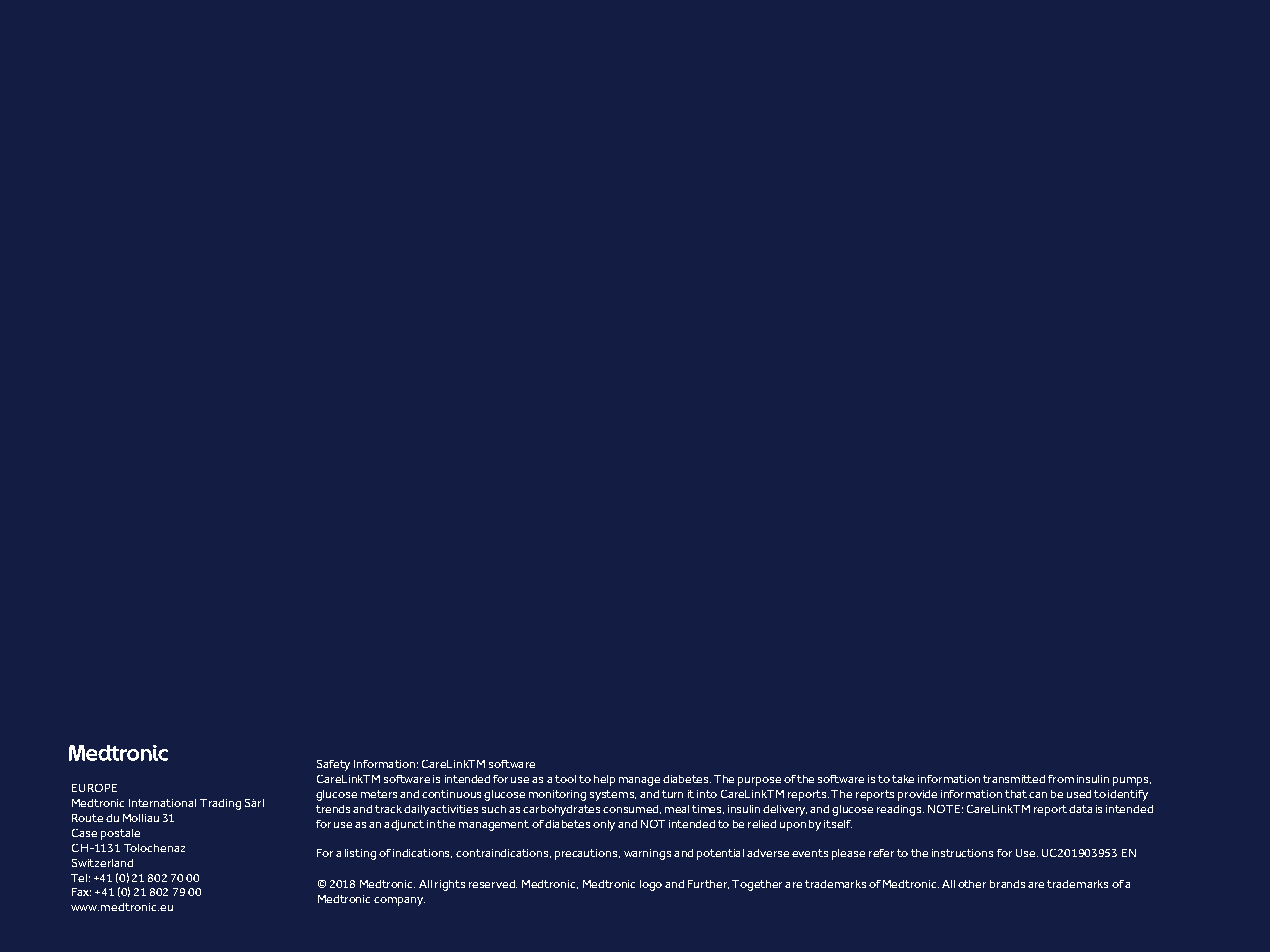 Image resolution: width=1270 pixels, height=952 pixels. What do you see at coordinates (81, 892) in the screenshot?
I see `Fax` at bounding box center [81, 892].
